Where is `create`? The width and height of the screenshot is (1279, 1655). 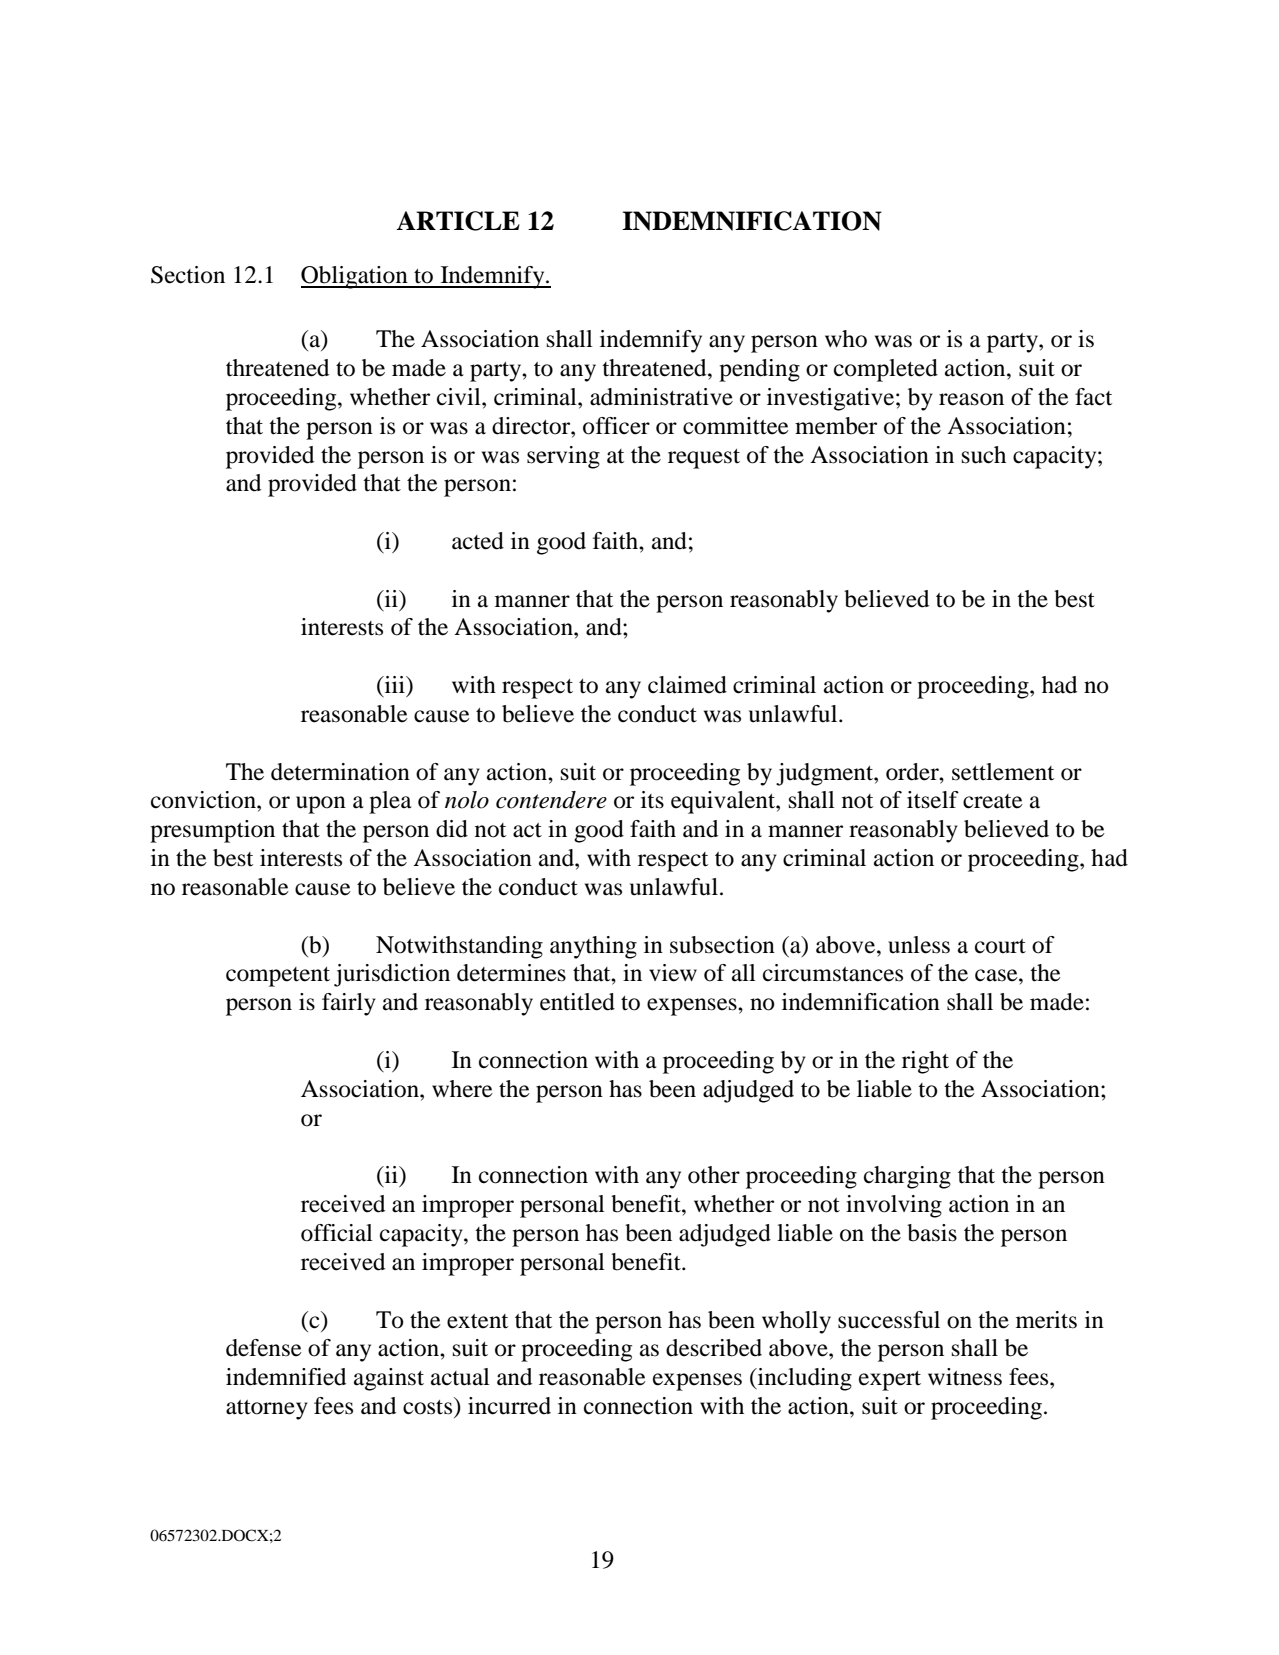
create is located at coordinates (993, 801).
